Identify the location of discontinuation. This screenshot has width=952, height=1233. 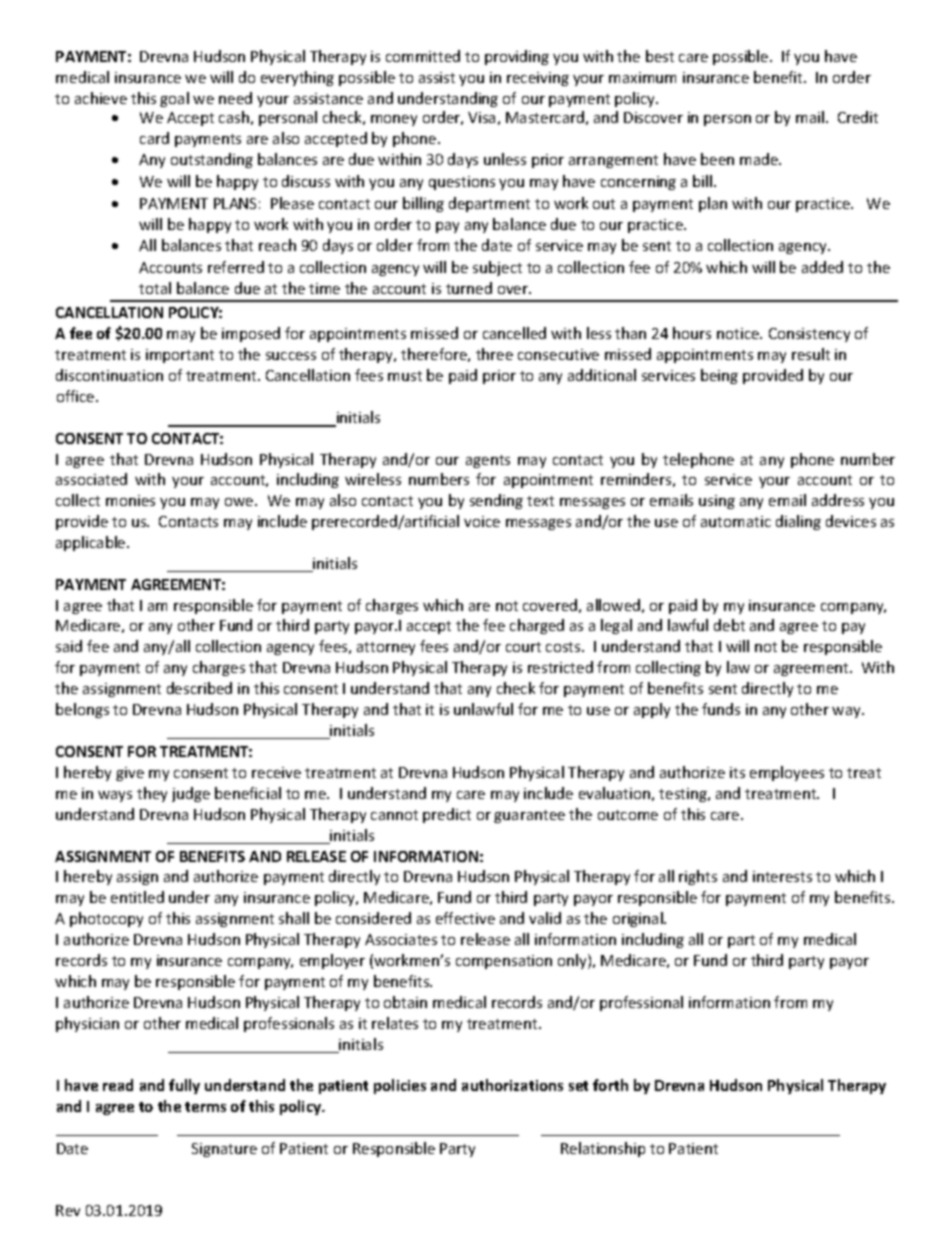
(109, 375).
